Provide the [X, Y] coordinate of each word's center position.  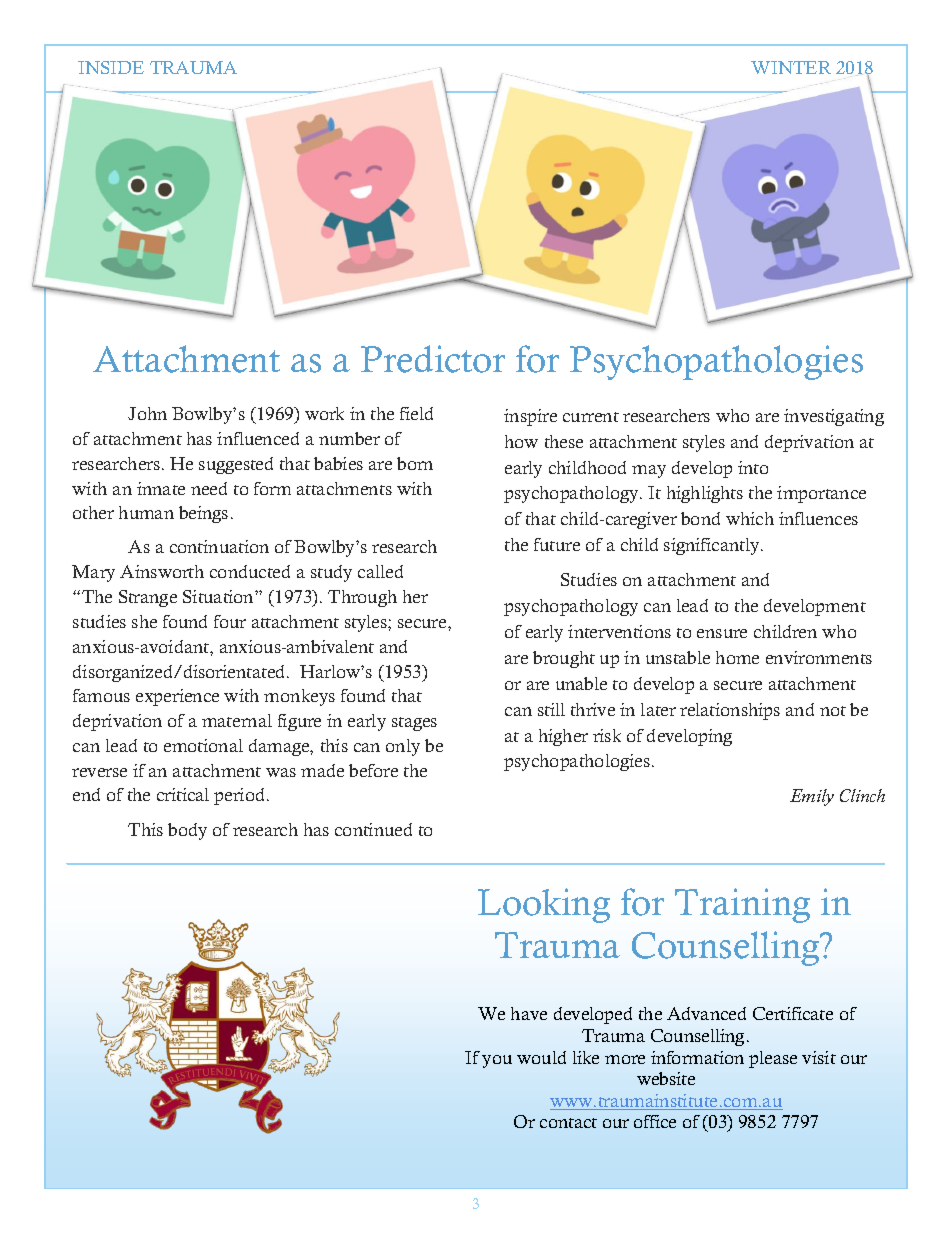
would [541, 1057]
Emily [812, 797]
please [773, 1059]
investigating [834, 417]
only [403, 747]
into [753, 467]
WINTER [791, 67]
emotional [203, 745]
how [521, 441]
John [147, 413]
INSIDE [111, 67]
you [497, 1061]
